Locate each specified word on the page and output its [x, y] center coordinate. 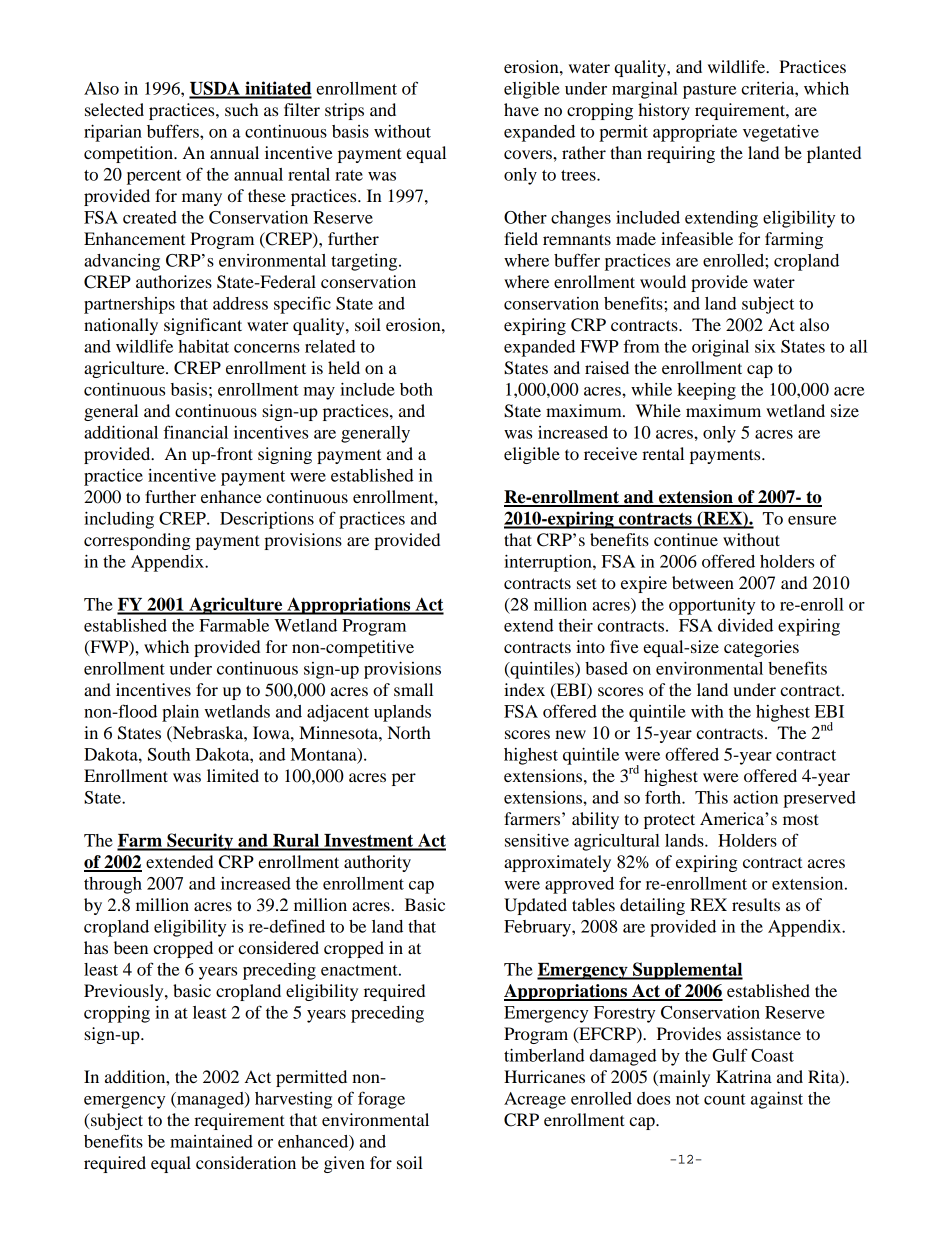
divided [745, 625]
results [756, 904]
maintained [211, 1141]
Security [200, 842]
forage [381, 1100]
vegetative [781, 133]
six [765, 346]
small [413, 689]
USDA [215, 89]
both [416, 389]
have [521, 109]
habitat [203, 346]
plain [180, 713]
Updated [535, 906]
